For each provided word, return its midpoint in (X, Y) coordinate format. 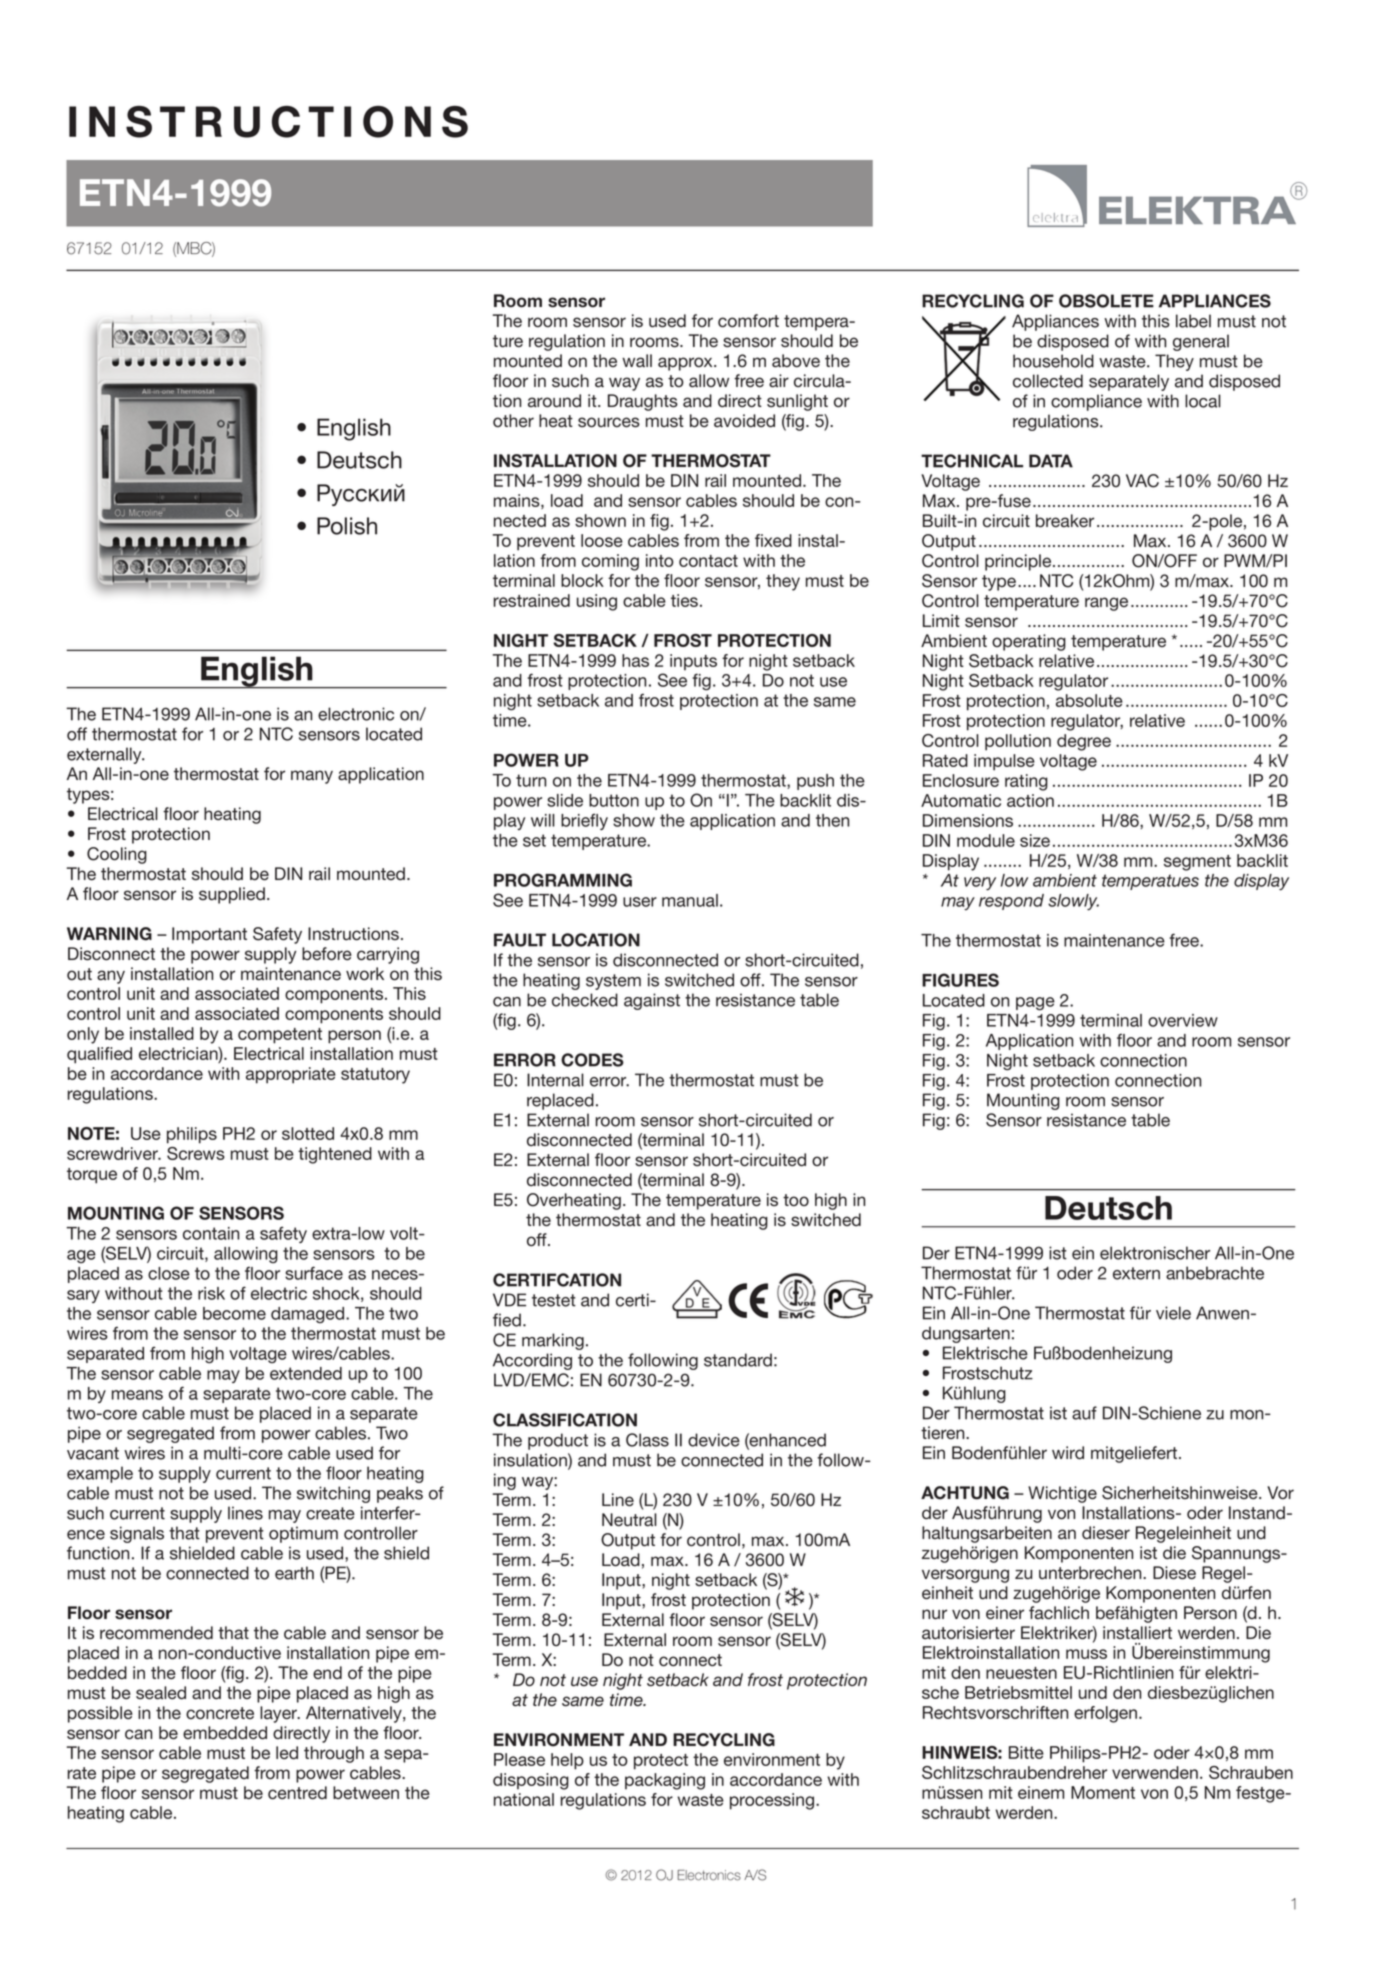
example (100, 1474)
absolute (1089, 700)
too (796, 1200)
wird (1068, 1453)
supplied (232, 895)
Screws (196, 1153)
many (312, 777)
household (1053, 361)
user (640, 902)
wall (637, 361)
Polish (347, 526)
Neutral (629, 1520)
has (635, 660)
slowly (1073, 902)
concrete (220, 1713)
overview (1183, 1020)
